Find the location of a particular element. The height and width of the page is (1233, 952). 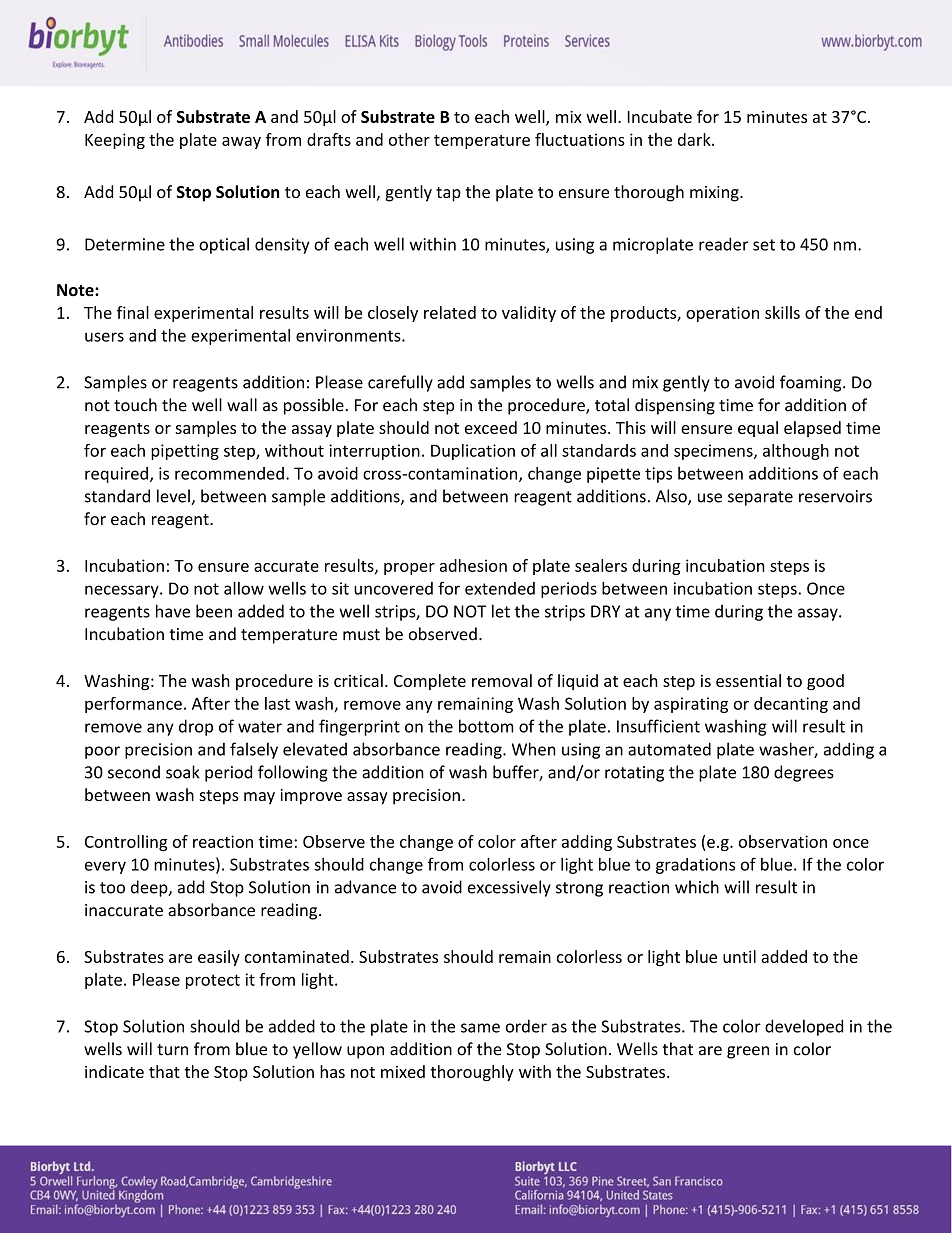

same is located at coordinates (480, 1028).
